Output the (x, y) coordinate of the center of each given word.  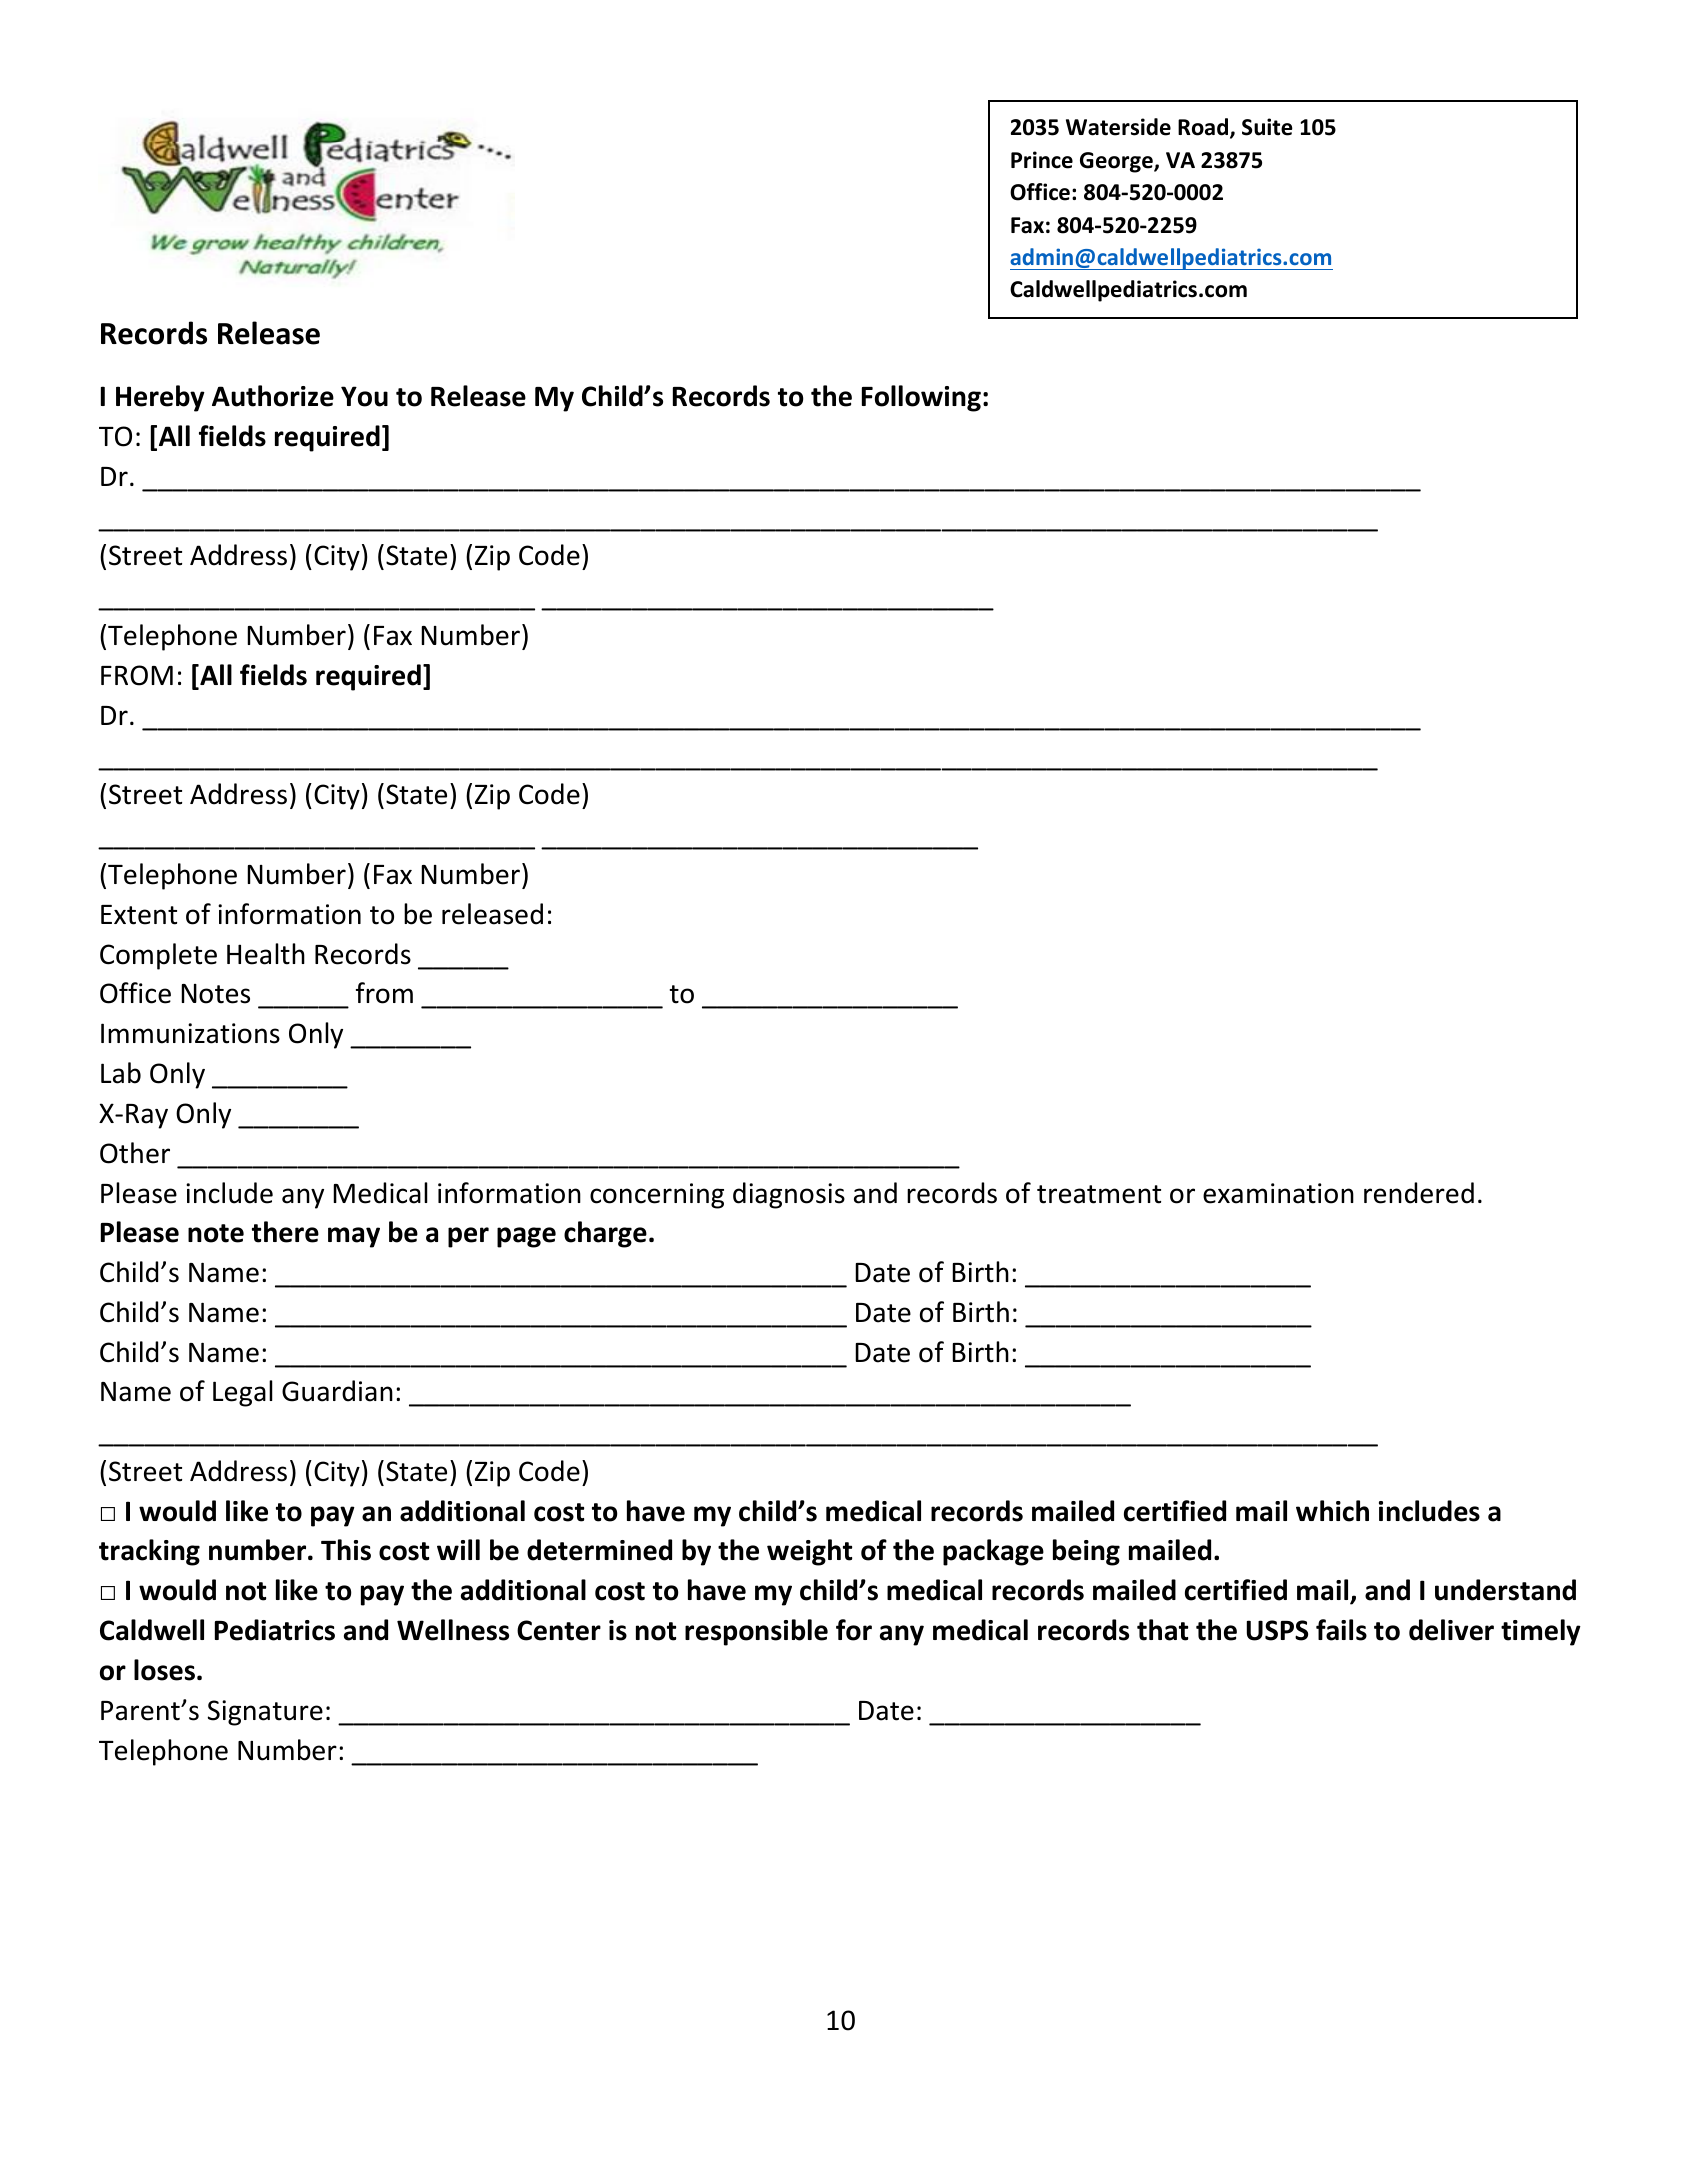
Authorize (273, 396)
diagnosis (789, 1195)
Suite (1267, 127)
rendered (1419, 1193)
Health (266, 954)
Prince (1042, 160)
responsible (756, 1632)
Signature (265, 1713)
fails (1341, 1630)
